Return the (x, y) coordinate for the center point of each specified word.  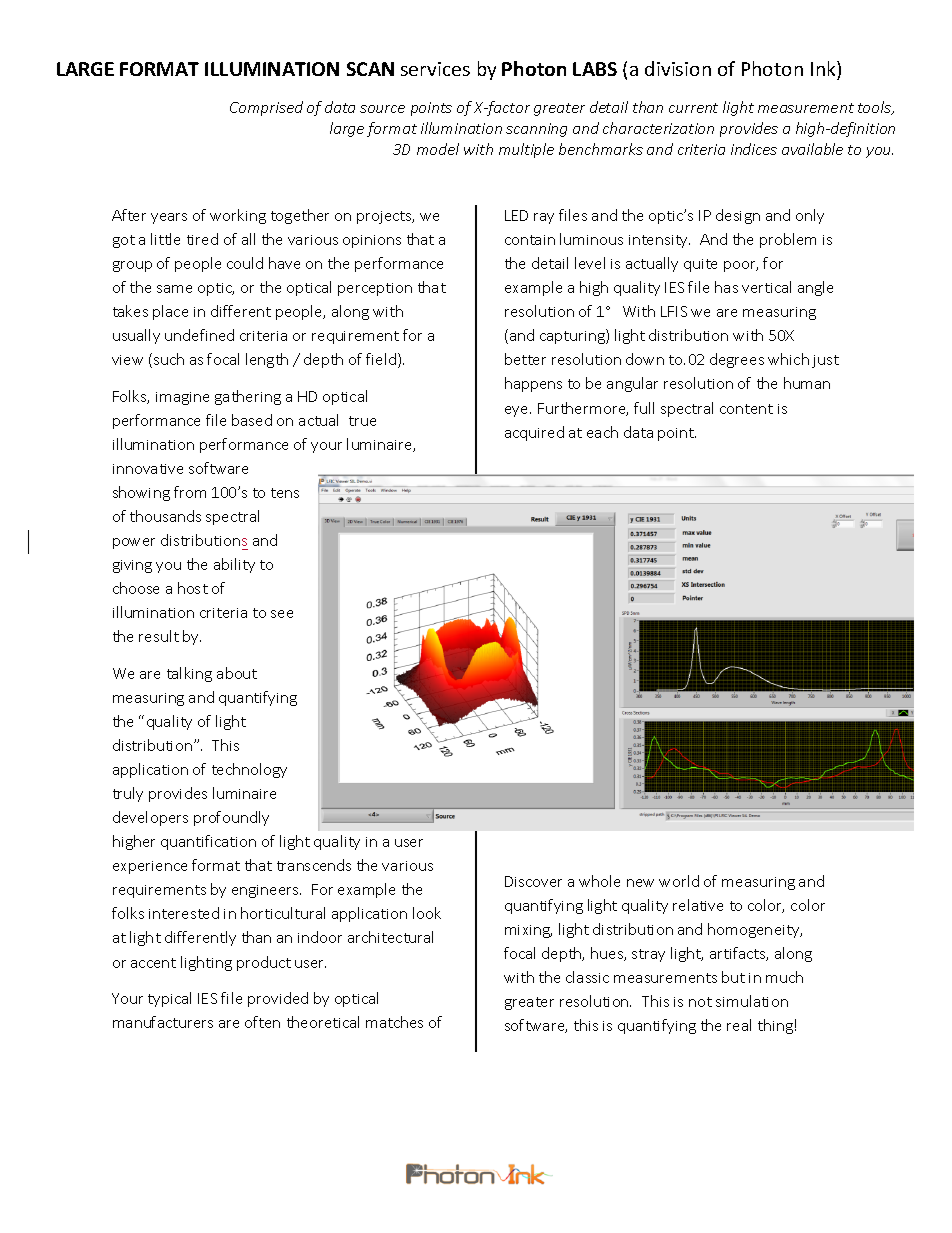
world (679, 881)
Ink (824, 68)
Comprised (266, 108)
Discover (533, 881)
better (525, 359)
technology (249, 770)
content (746, 409)
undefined (199, 335)
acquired (534, 433)
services (435, 69)
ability (234, 565)
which (788, 359)
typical (169, 999)
